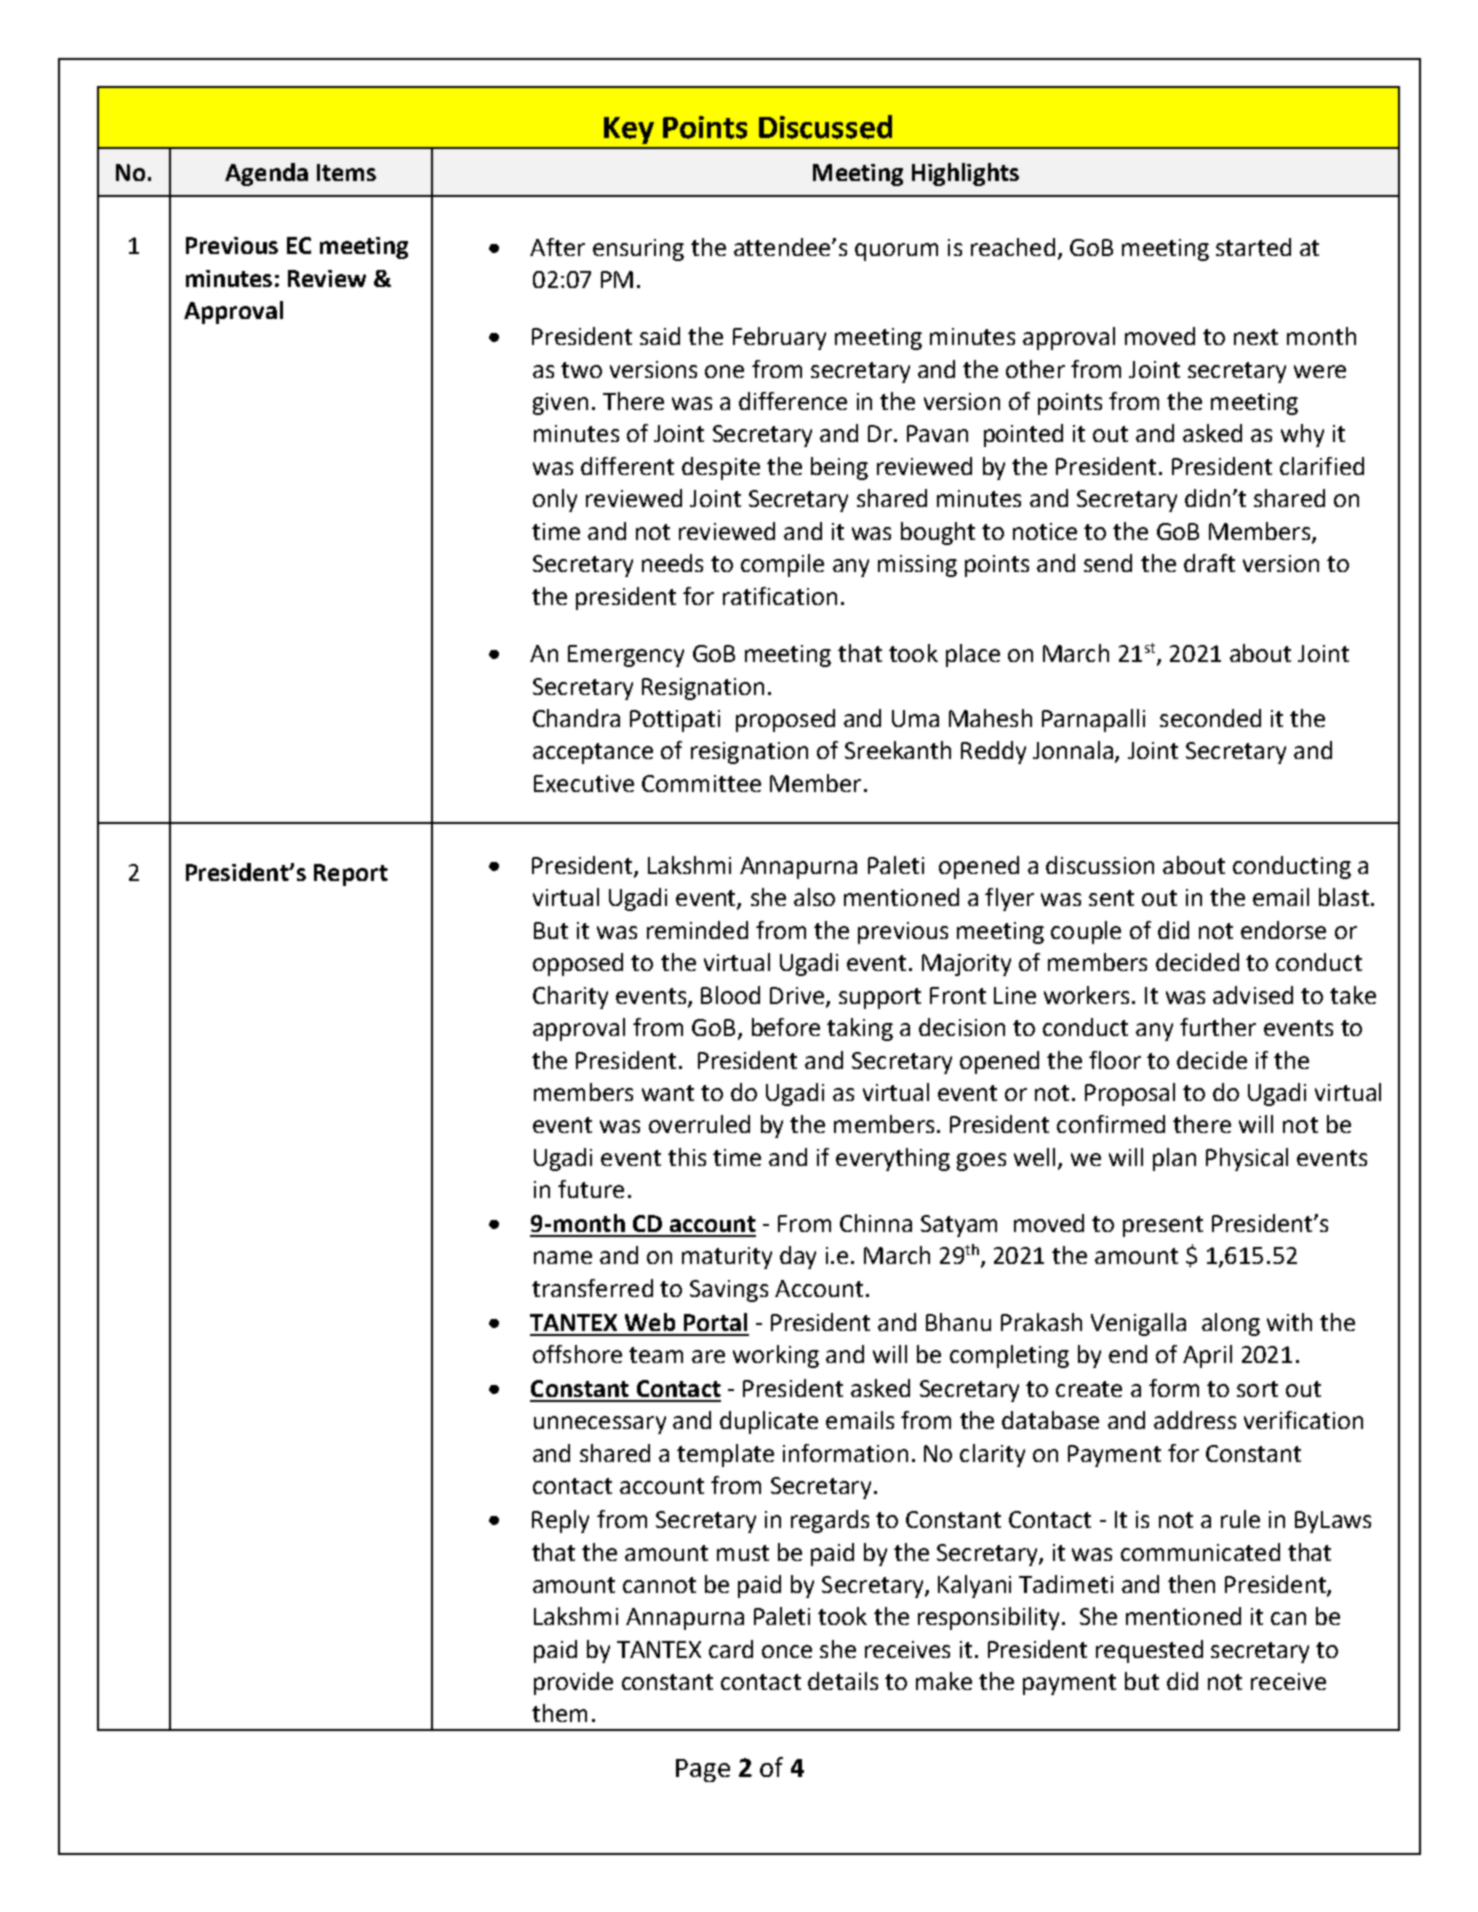 The height and width of the screenshot is (1912, 1478). What do you see at coordinates (843, 1681) in the screenshot?
I see `details` at bounding box center [843, 1681].
